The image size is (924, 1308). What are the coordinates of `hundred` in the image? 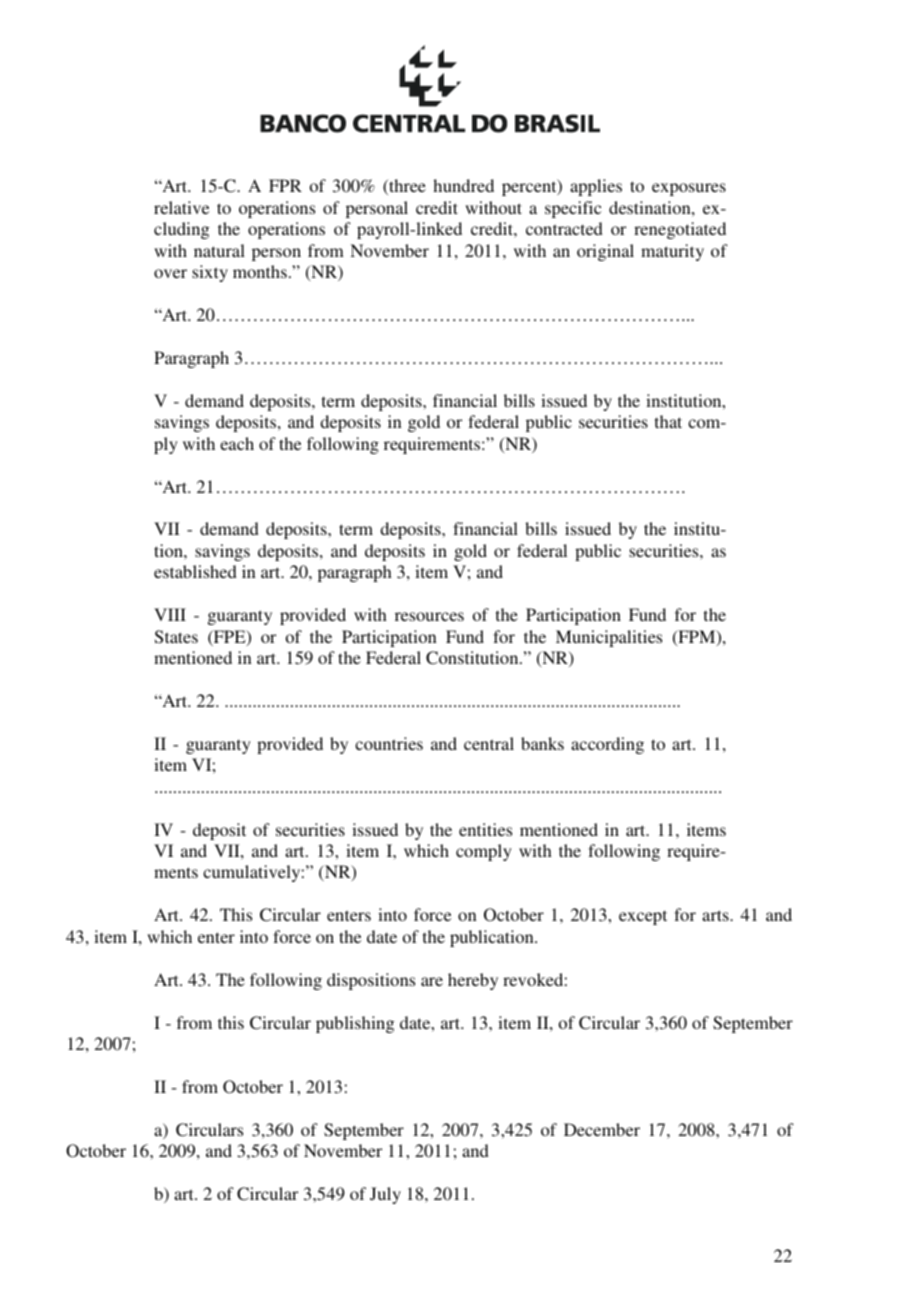 It's located at (463, 185).
